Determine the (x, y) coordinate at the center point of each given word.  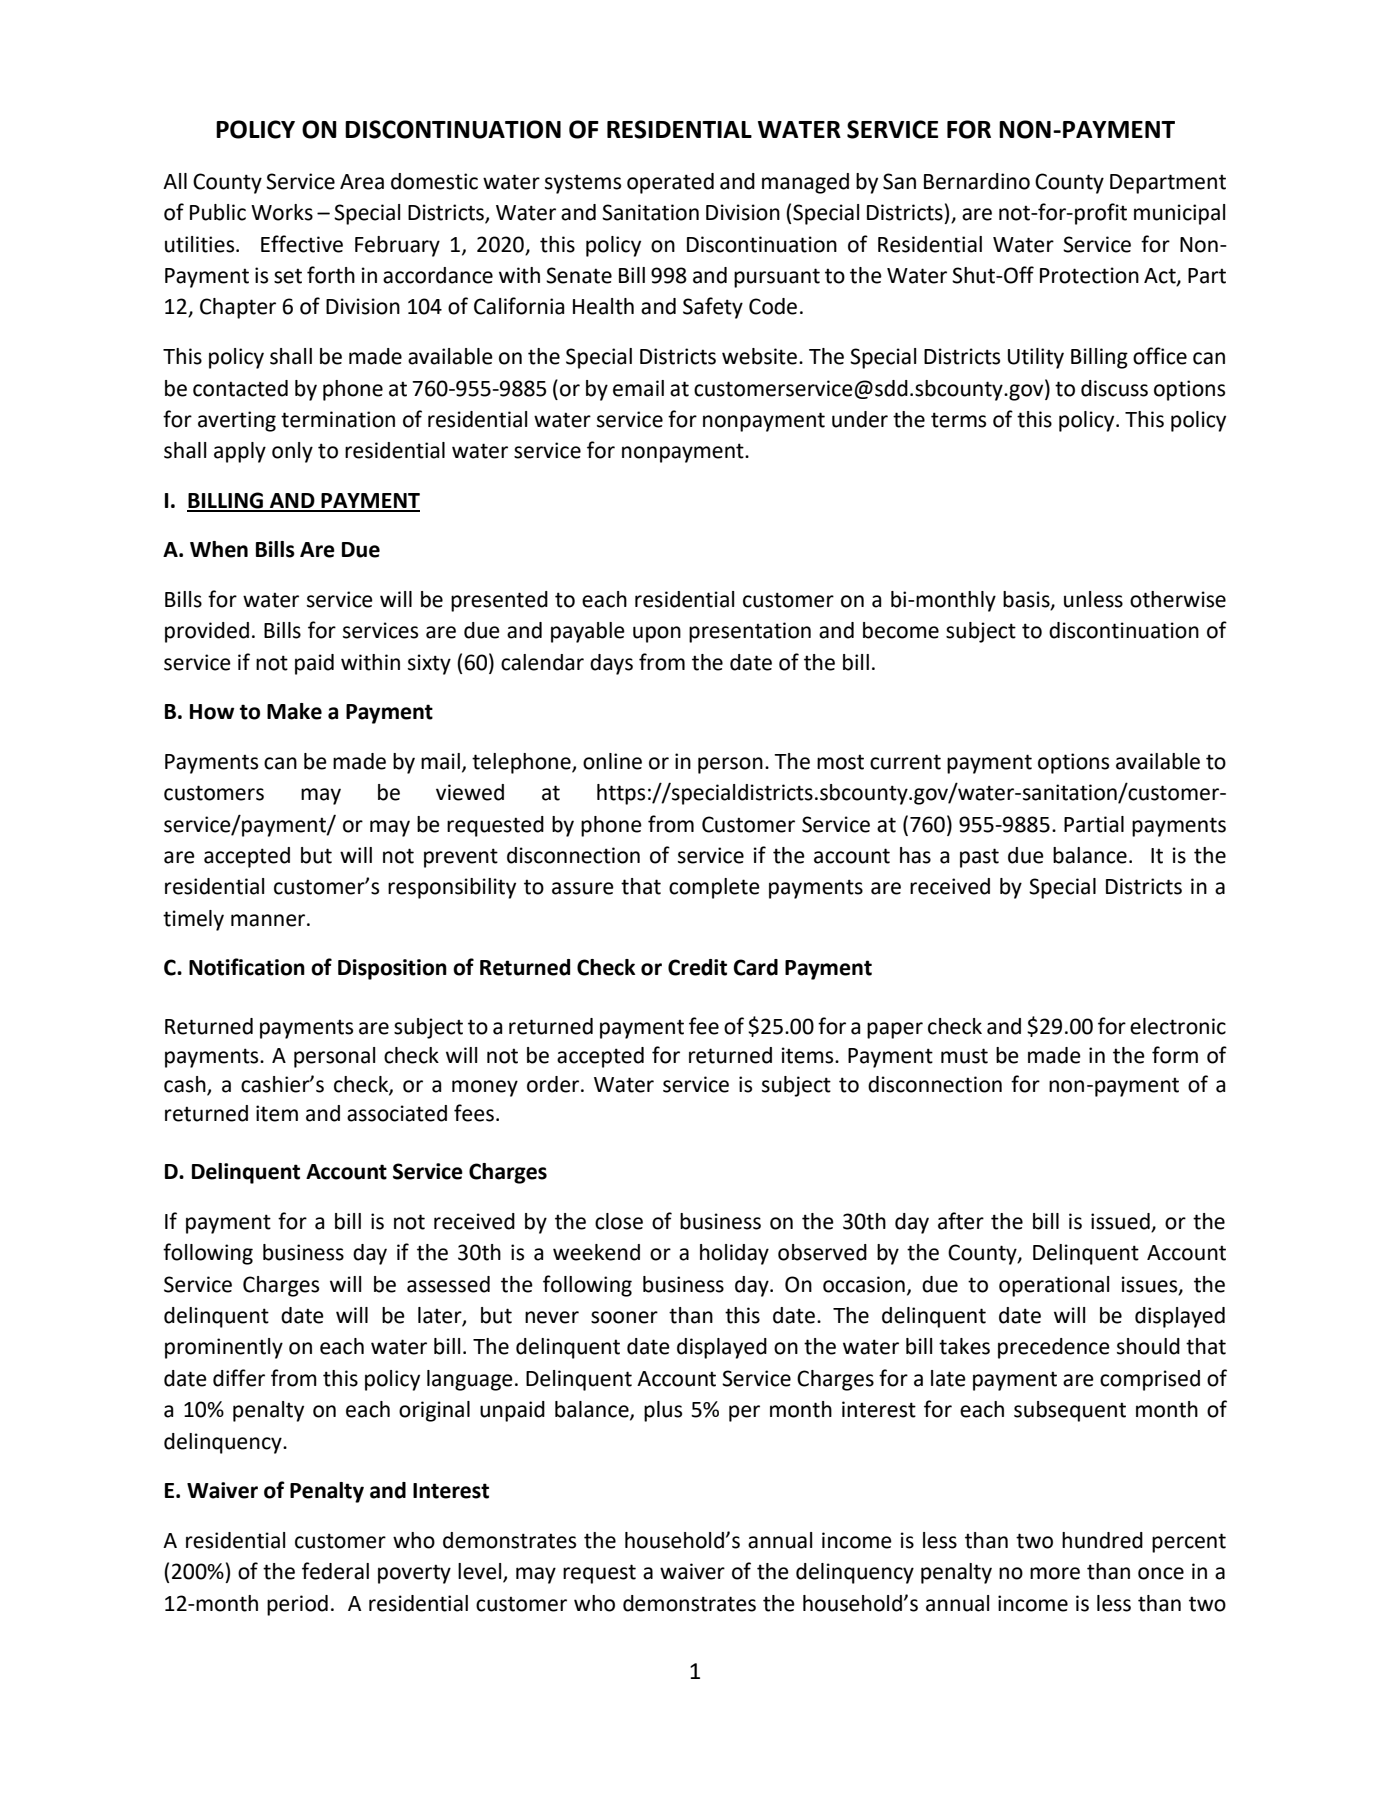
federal (335, 1571)
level (481, 1572)
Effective (302, 244)
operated (670, 183)
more (1055, 1573)
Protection (1089, 275)
